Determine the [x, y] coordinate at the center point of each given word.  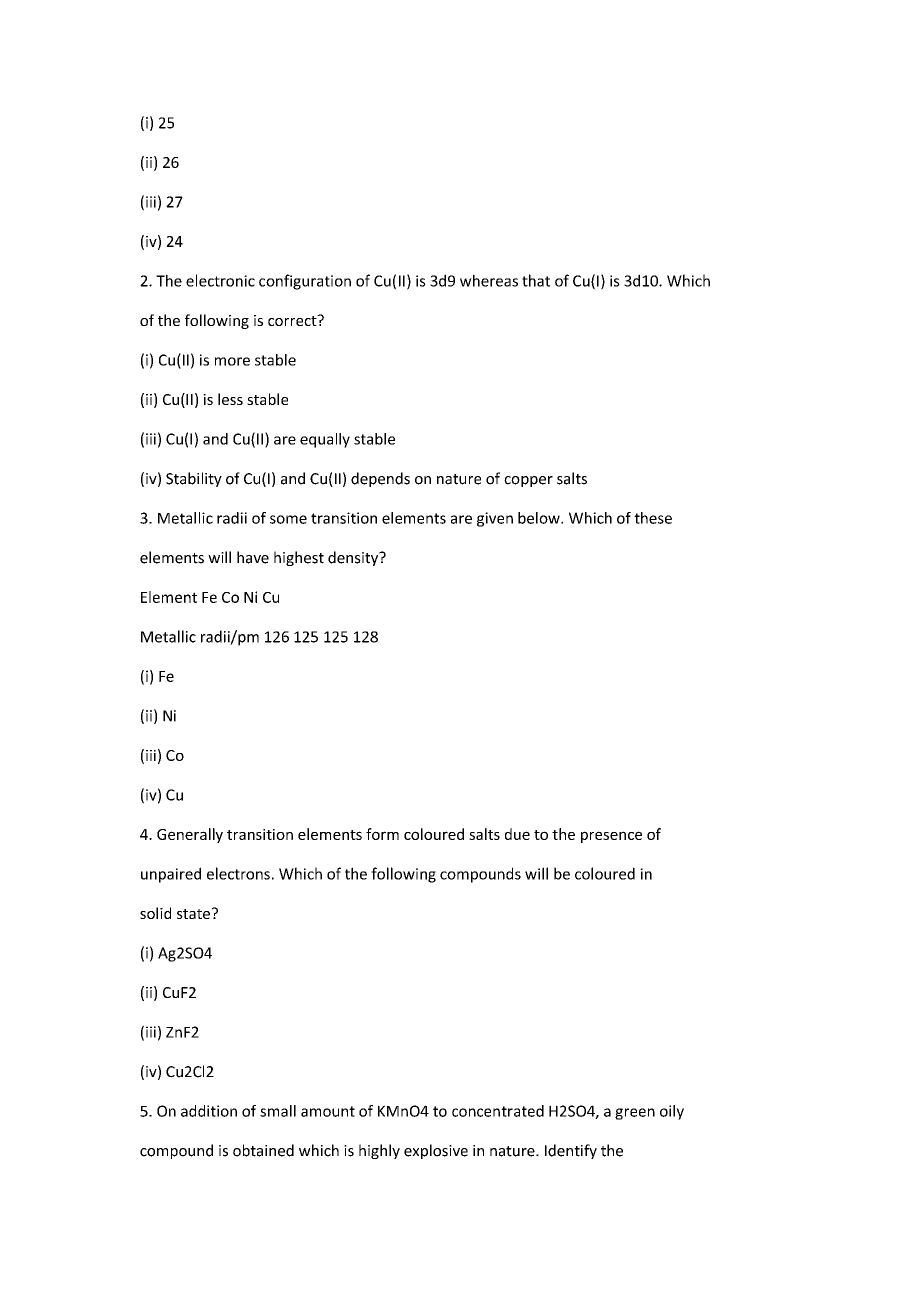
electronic [220, 280]
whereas [489, 280]
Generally [190, 835]
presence [611, 837]
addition [209, 1111]
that [536, 280]
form [382, 834]
